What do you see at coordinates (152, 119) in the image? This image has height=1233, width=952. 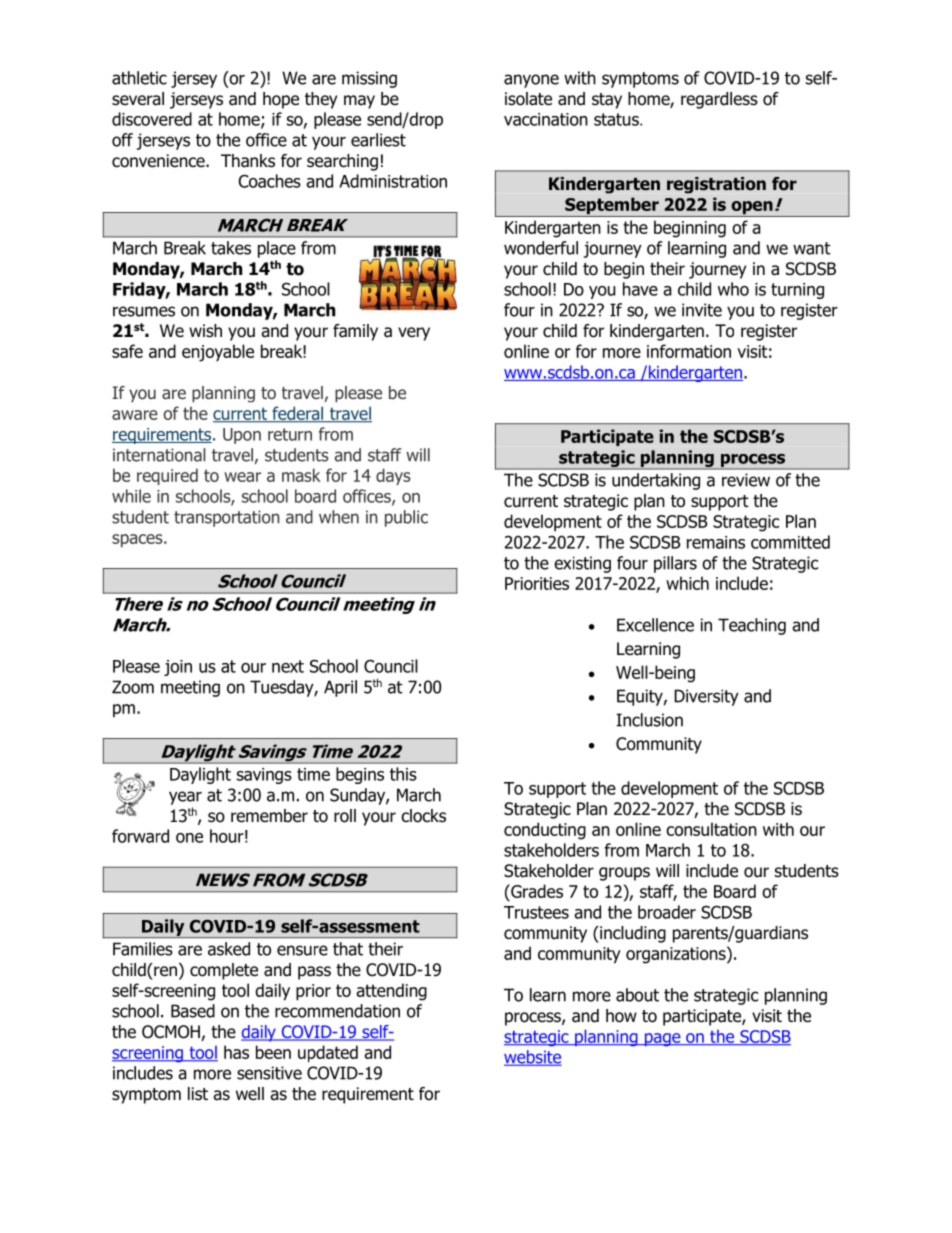 I see `discovered` at bounding box center [152, 119].
